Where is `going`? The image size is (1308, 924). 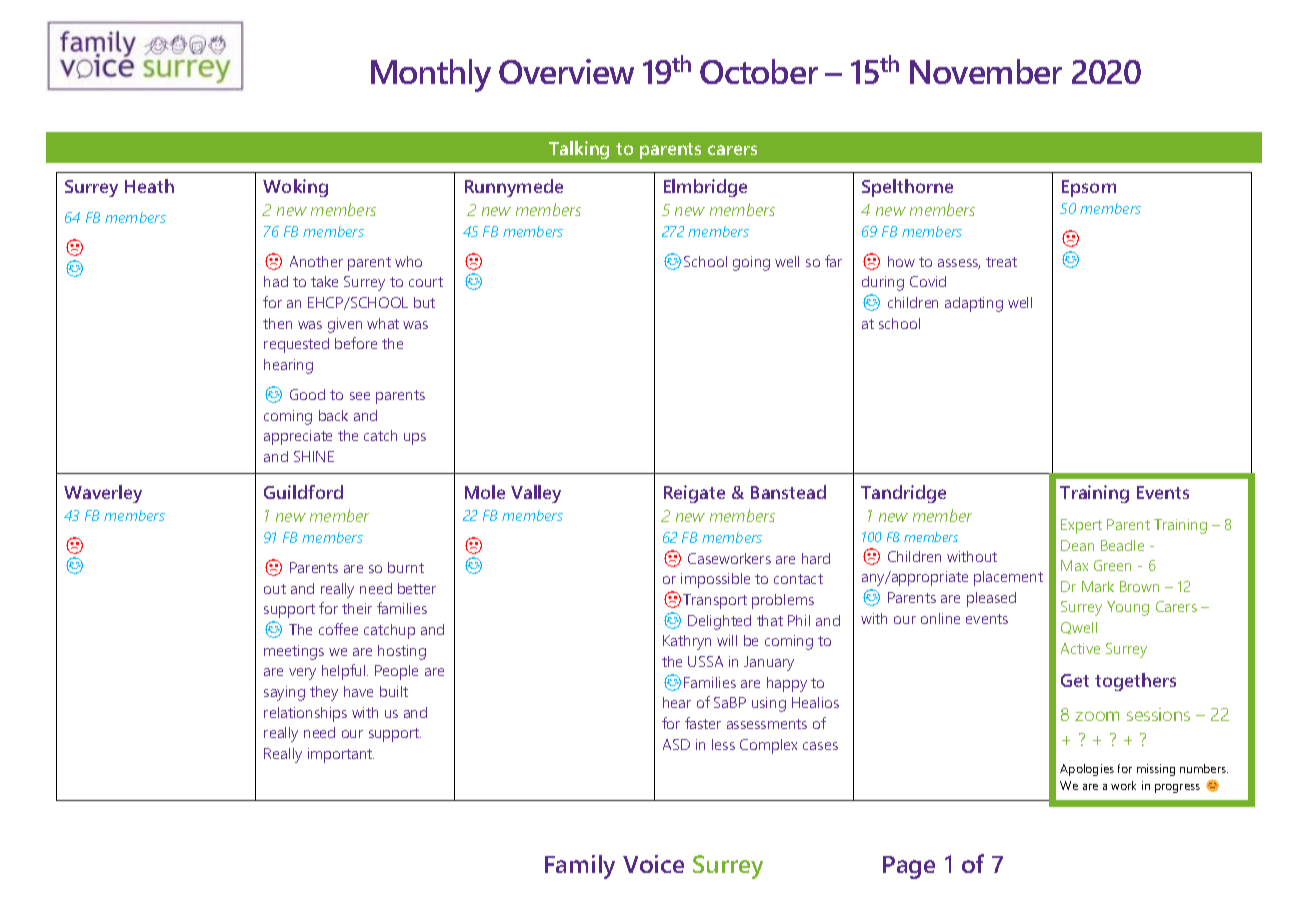
going is located at coordinates (751, 263).
